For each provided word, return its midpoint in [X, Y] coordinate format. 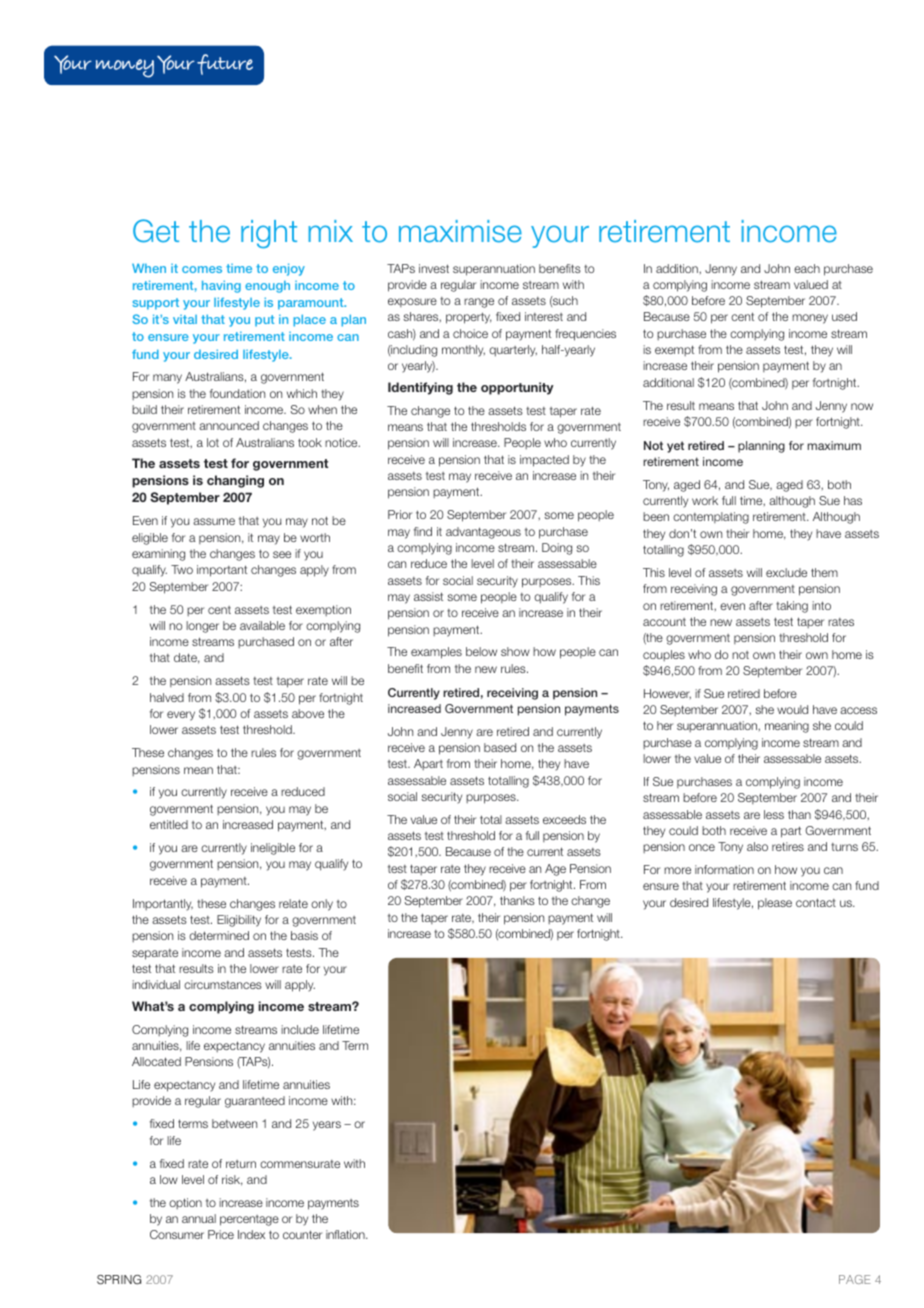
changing [235, 481]
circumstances [223, 984]
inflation [346, 1234]
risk [232, 1180]
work [705, 500]
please [775, 904]
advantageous [483, 533]
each [807, 268]
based [500, 747]
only [322, 905]
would [792, 709]
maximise [460, 231]
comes [202, 269]
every [181, 716]
